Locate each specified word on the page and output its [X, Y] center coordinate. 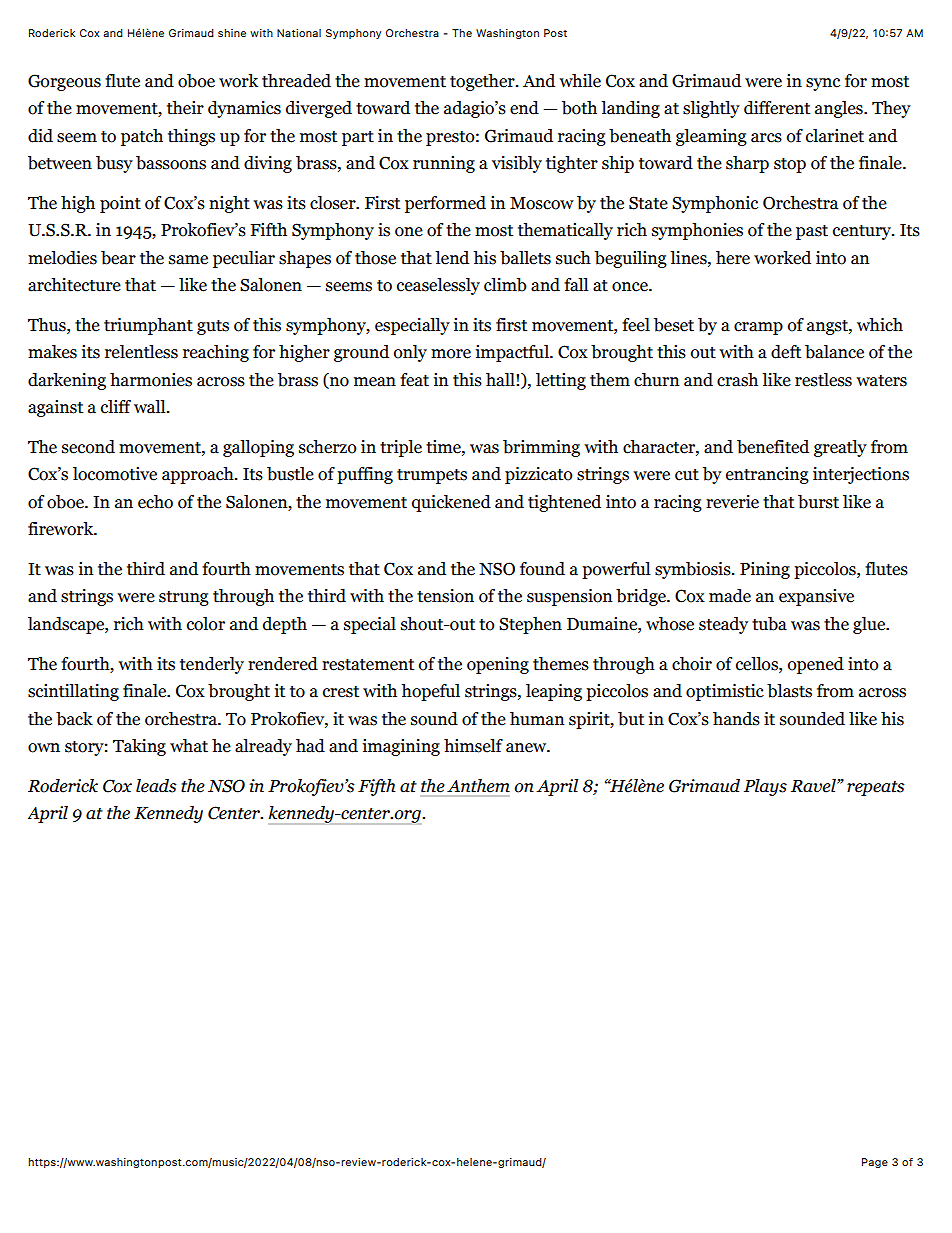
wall [151, 407]
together [483, 82]
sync [823, 84]
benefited [773, 447]
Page [875, 1163]
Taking [139, 747]
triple [401, 448]
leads [156, 786]
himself [473, 746]
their [185, 108]
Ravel [814, 786]
